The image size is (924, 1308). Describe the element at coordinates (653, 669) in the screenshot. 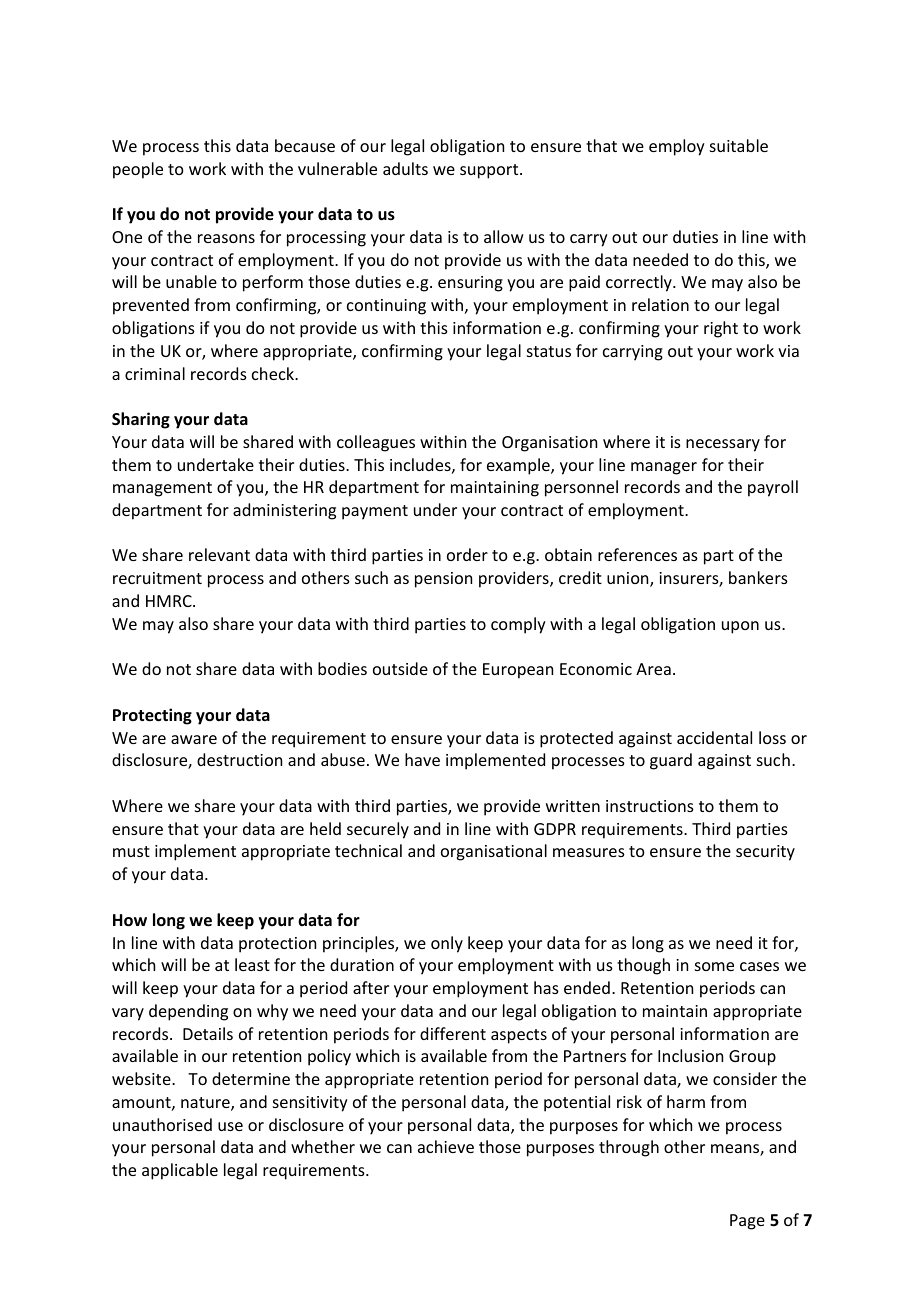

I see `Area` at that location.
